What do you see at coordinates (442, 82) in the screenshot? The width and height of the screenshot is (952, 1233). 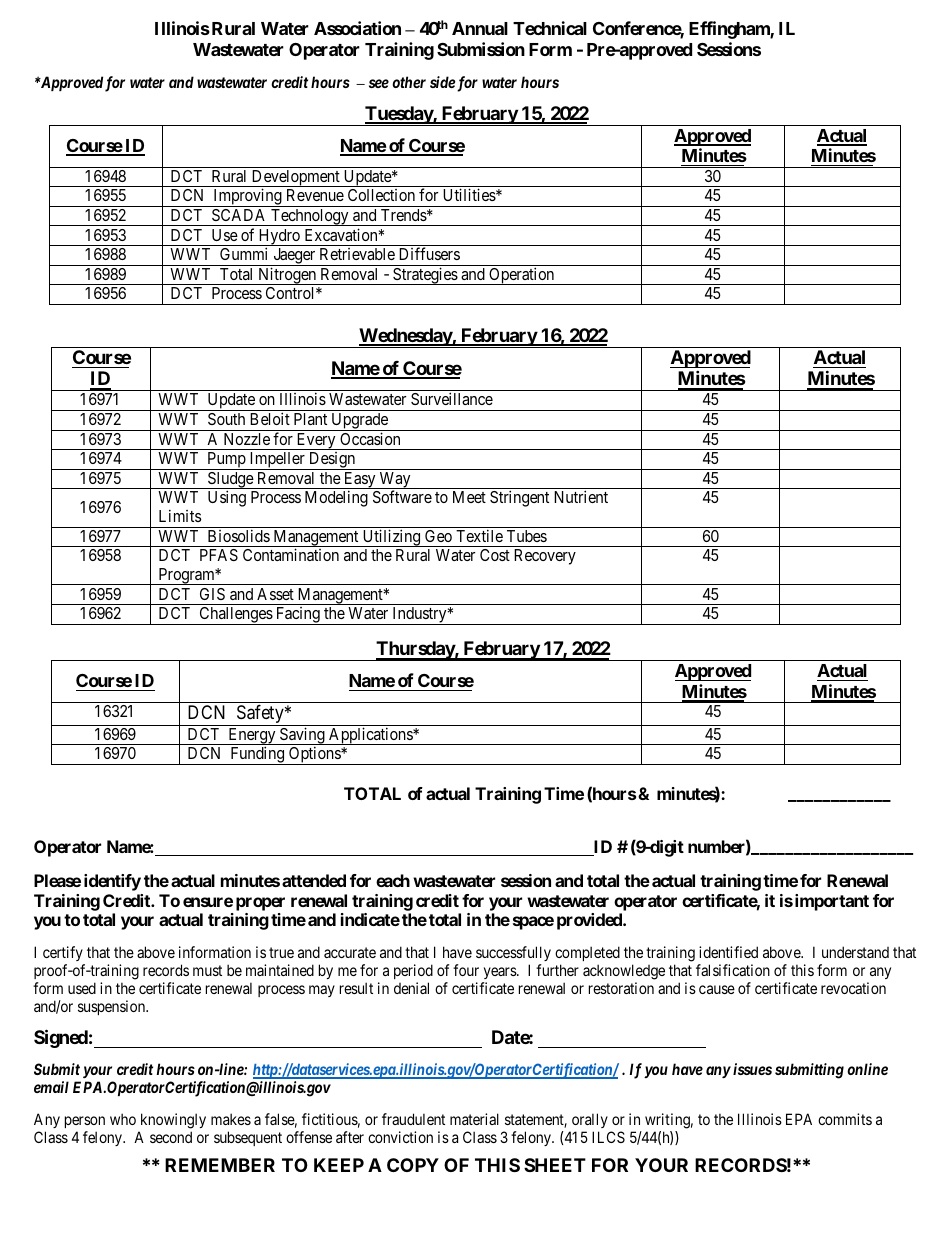 I see `side` at bounding box center [442, 82].
